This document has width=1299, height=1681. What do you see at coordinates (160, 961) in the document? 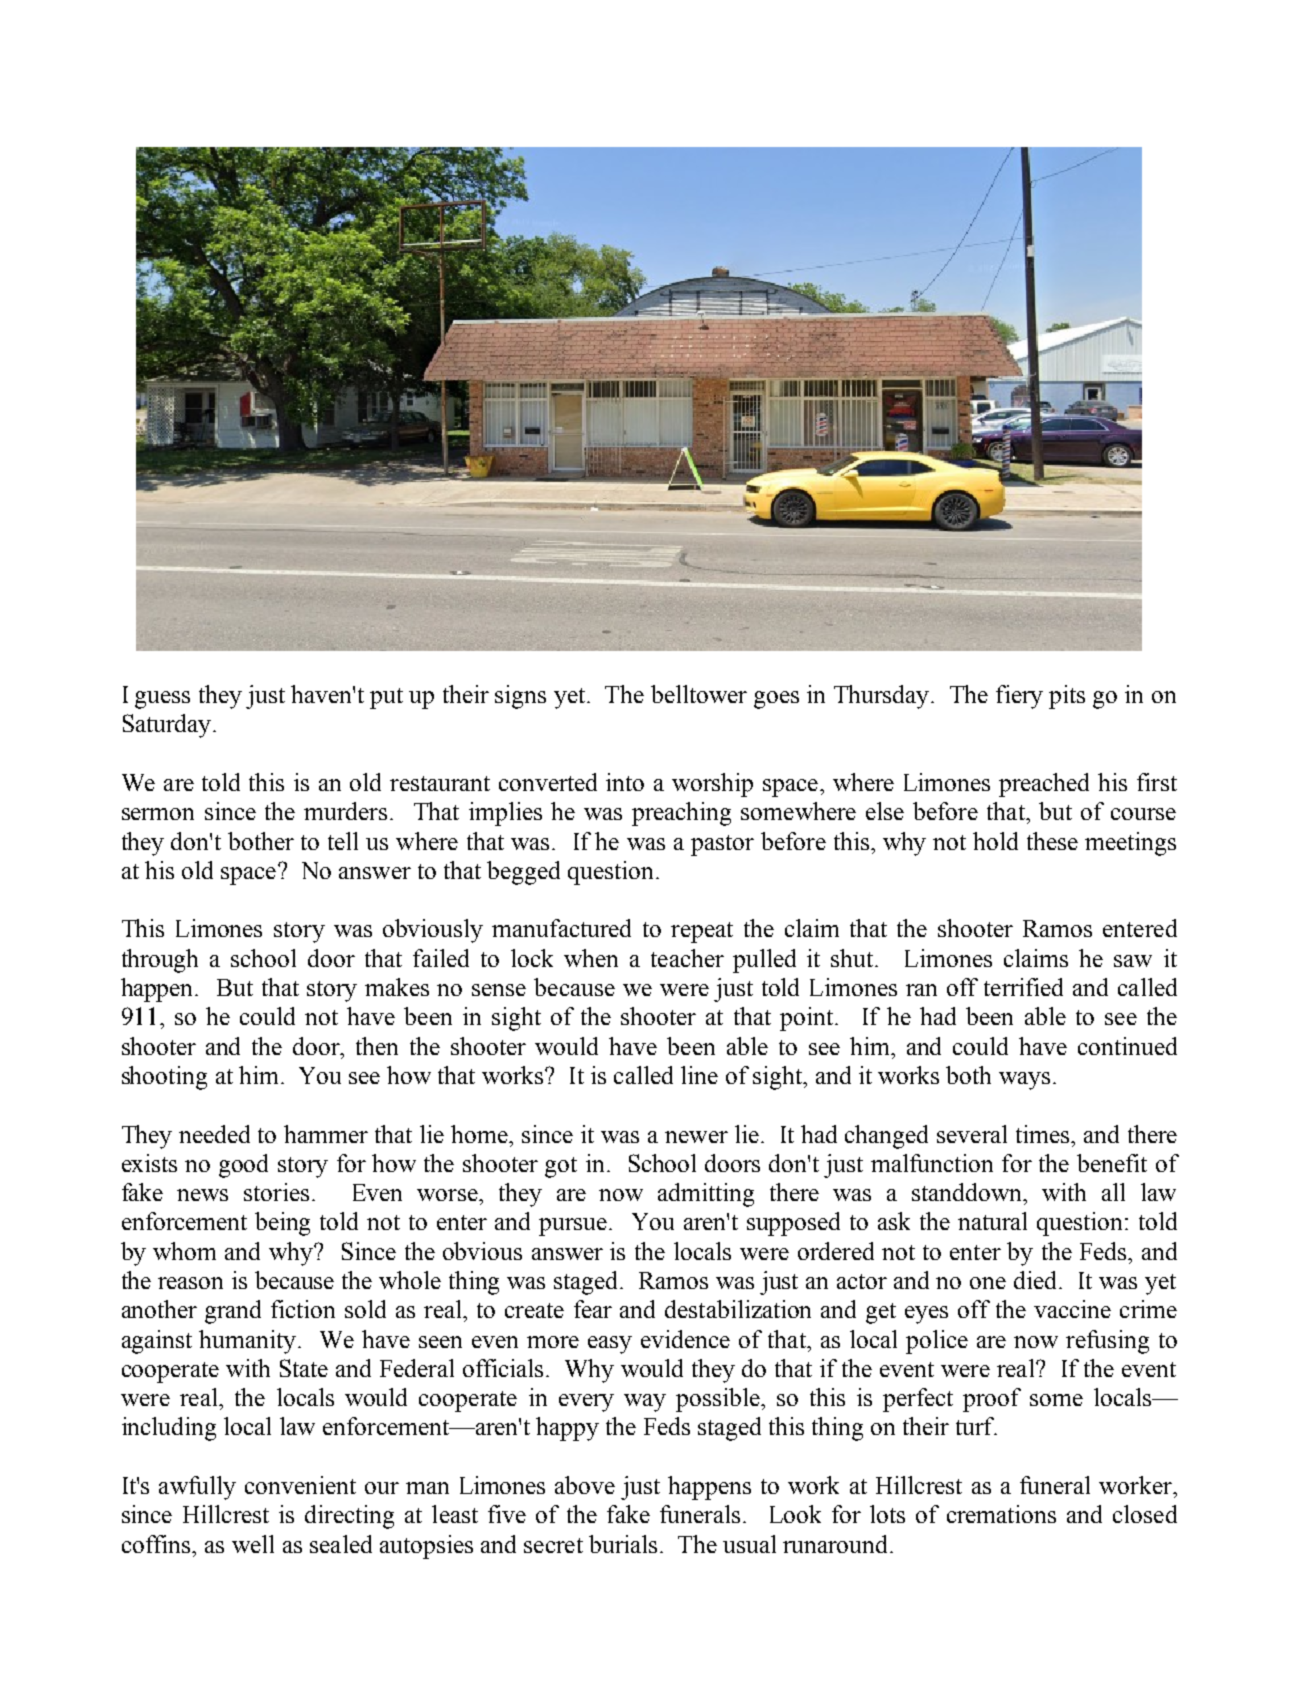
I see `through` at bounding box center [160, 961].
